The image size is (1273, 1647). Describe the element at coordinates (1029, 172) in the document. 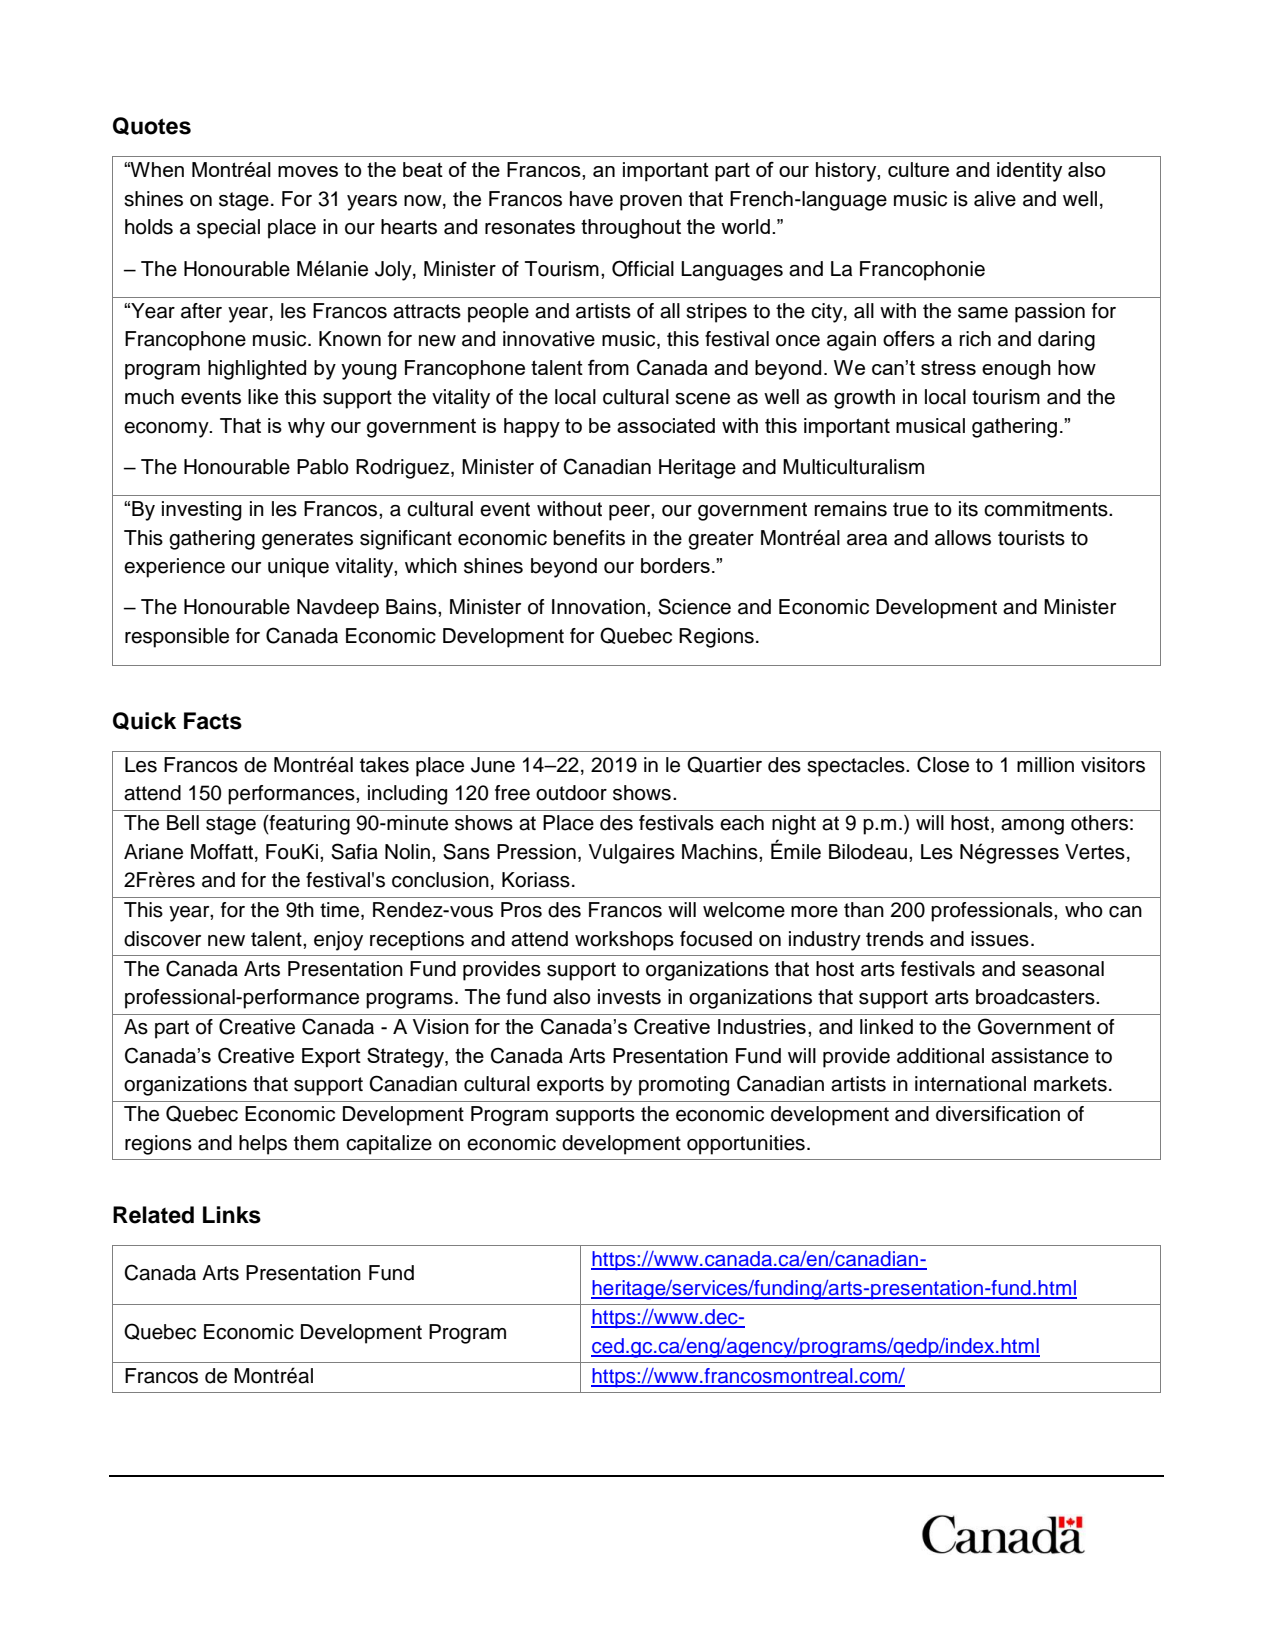

I see `identity` at that location.
